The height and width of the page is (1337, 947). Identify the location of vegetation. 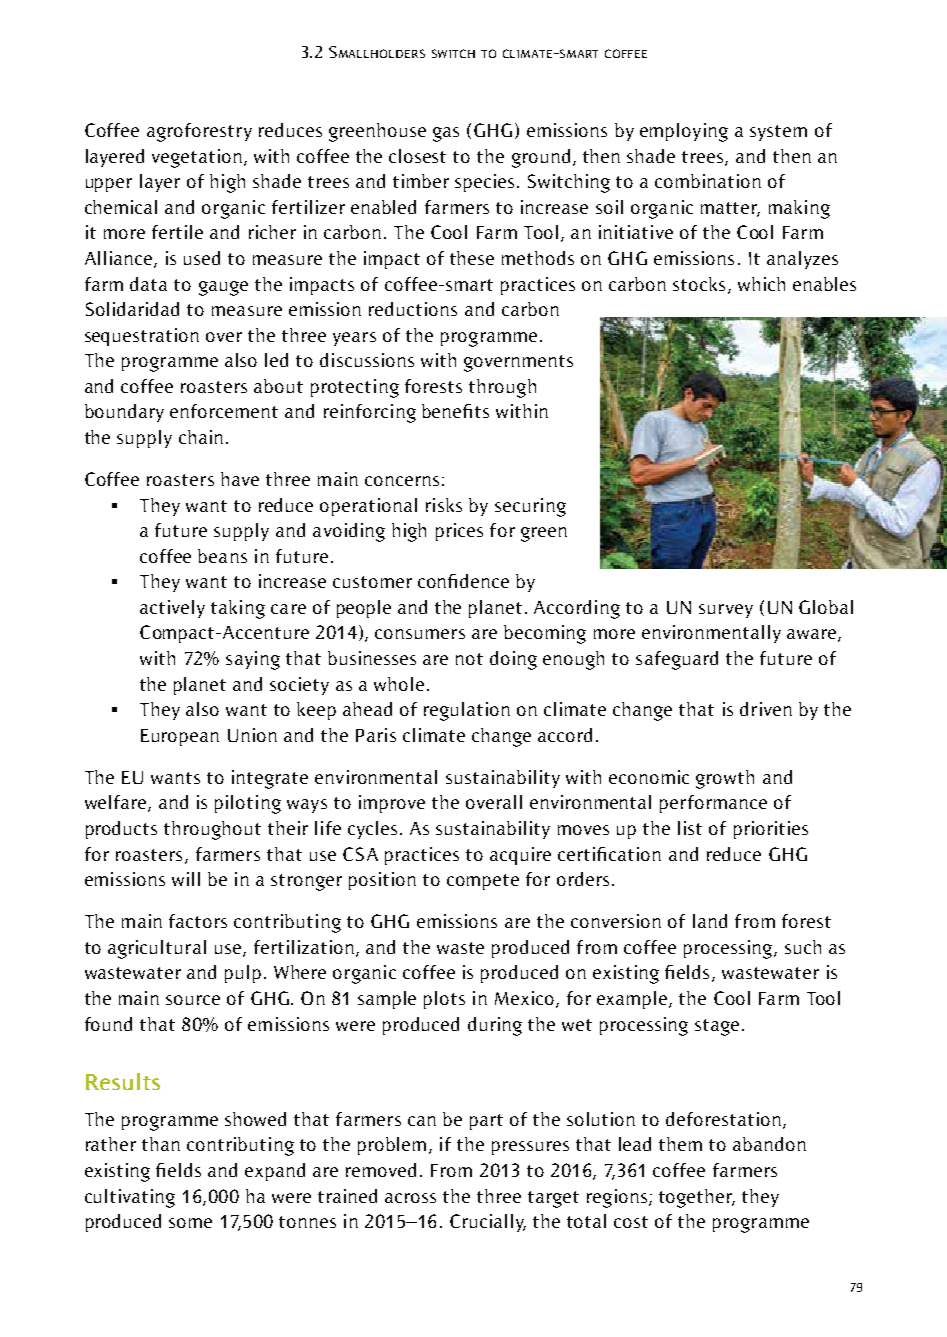
(197, 158).
